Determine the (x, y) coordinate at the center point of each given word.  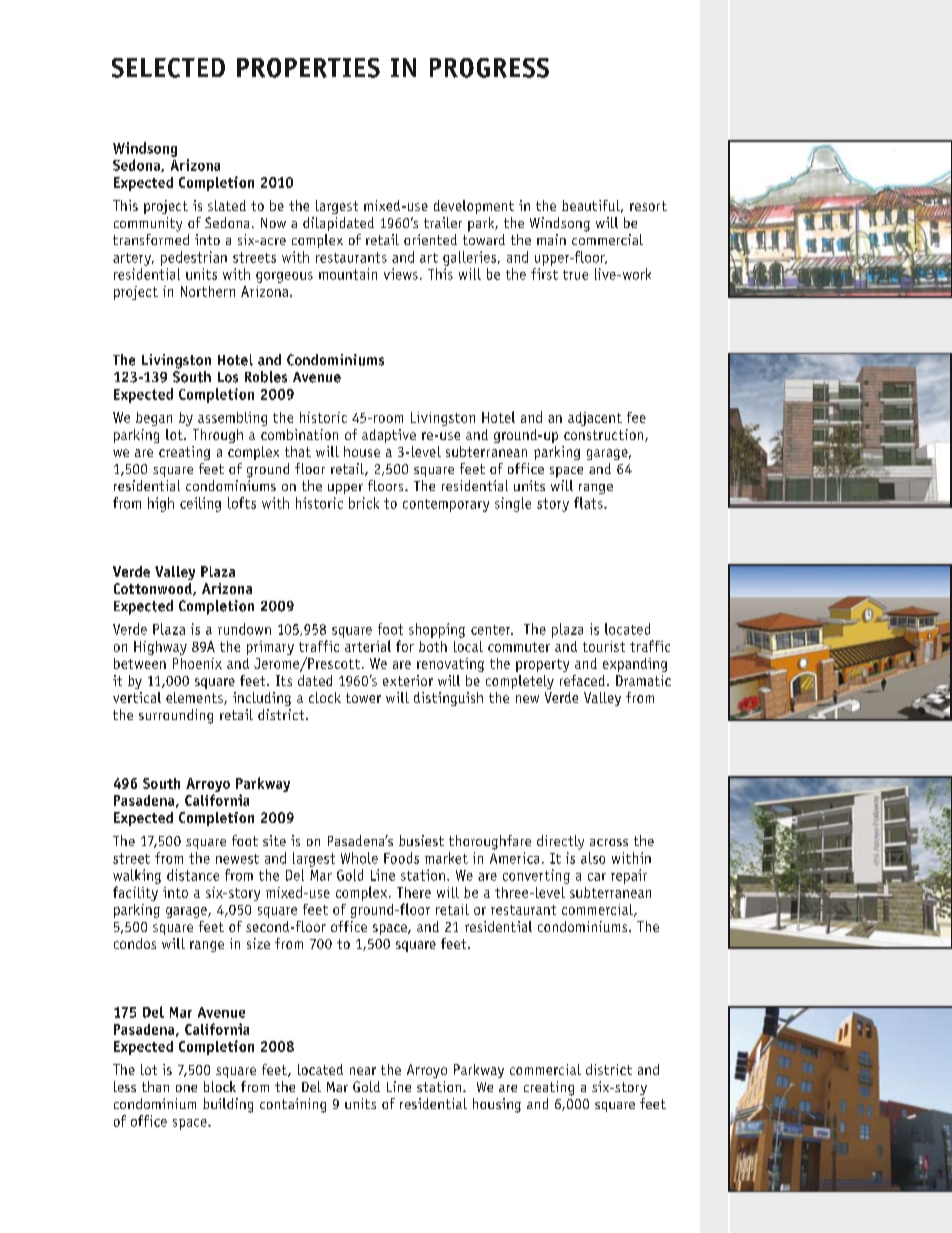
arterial (368, 646)
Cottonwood (154, 589)
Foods (401, 858)
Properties (308, 68)
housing (497, 1105)
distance (193, 875)
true (575, 275)
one (186, 1088)
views (401, 274)
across (609, 842)
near (363, 1071)
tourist (604, 646)
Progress (489, 68)
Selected (168, 68)
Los (228, 377)
